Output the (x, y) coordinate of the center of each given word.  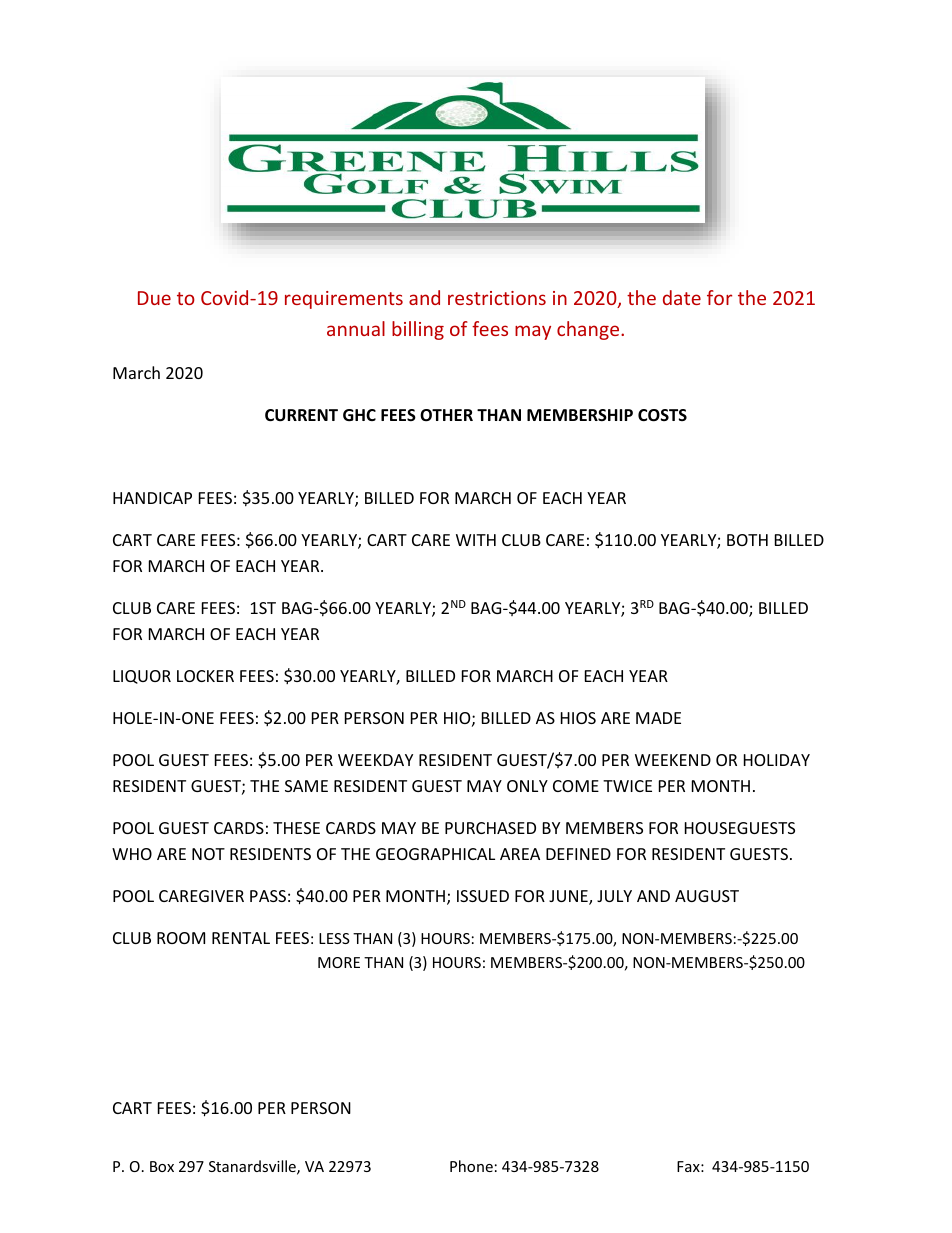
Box (162, 1166)
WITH (476, 540)
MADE (658, 718)
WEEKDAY (375, 760)
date (682, 297)
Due (154, 298)
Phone (471, 1166)
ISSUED (483, 896)
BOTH (747, 540)
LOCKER (205, 676)
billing (418, 330)
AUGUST (707, 896)
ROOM (181, 938)
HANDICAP (152, 498)
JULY (614, 896)
